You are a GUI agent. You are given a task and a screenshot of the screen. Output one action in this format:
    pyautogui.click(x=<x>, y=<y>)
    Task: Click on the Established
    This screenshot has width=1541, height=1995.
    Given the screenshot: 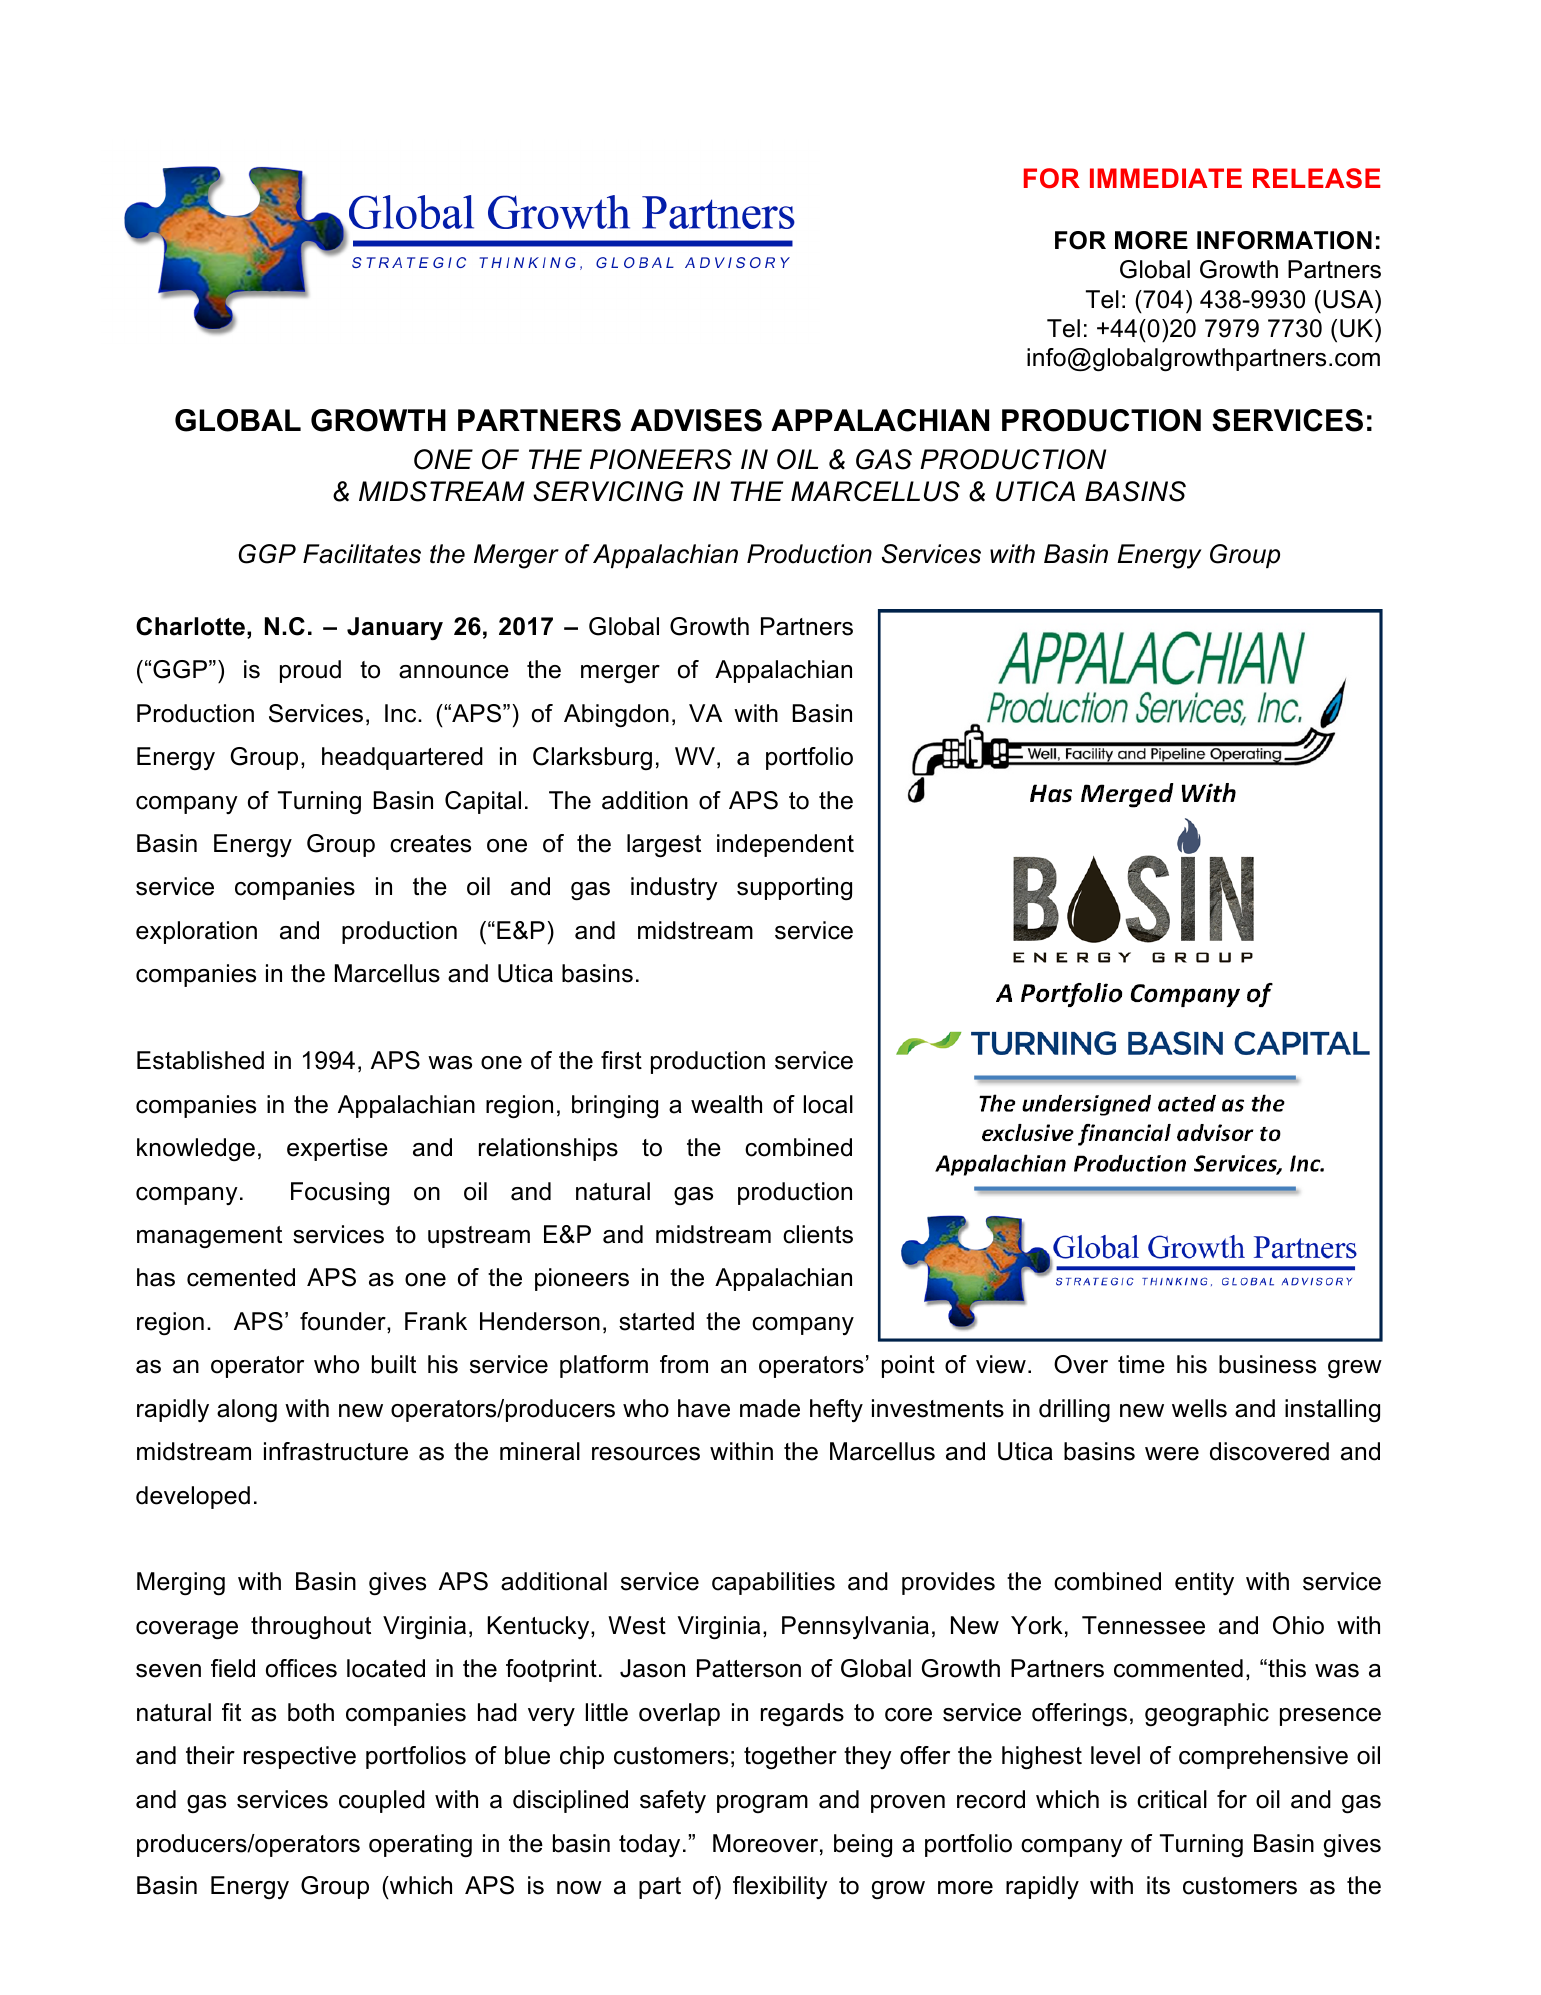 What is the action you would take?
    pyautogui.click(x=200, y=1060)
